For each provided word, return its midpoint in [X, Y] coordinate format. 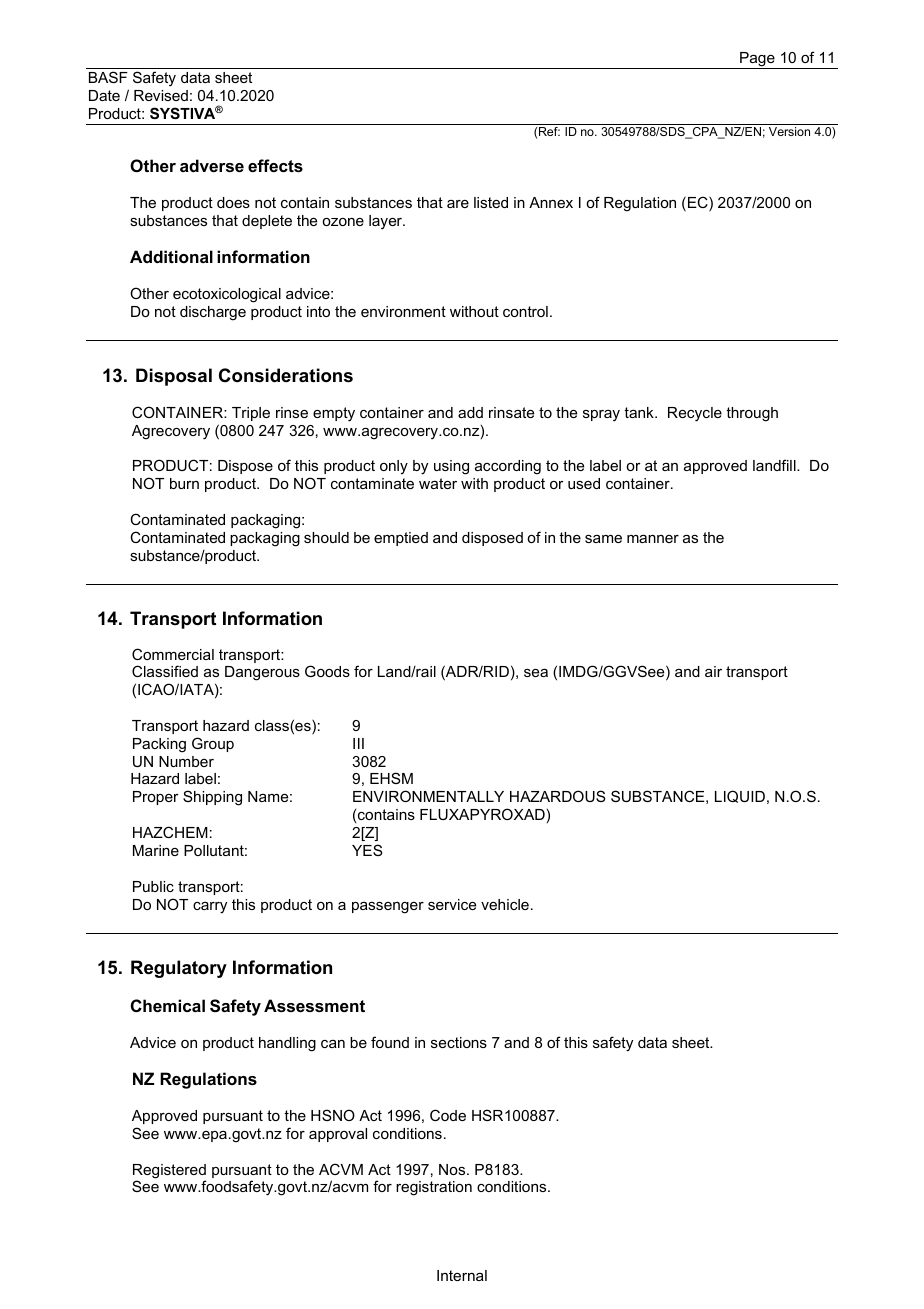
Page [757, 60]
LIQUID [740, 796]
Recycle [695, 414]
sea [536, 673]
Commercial [173, 654]
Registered [169, 1172]
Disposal [174, 377]
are [458, 204]
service [452, 904]
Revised [161, 95]
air [713, 671]
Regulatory [179, 969]
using [451, 467]
